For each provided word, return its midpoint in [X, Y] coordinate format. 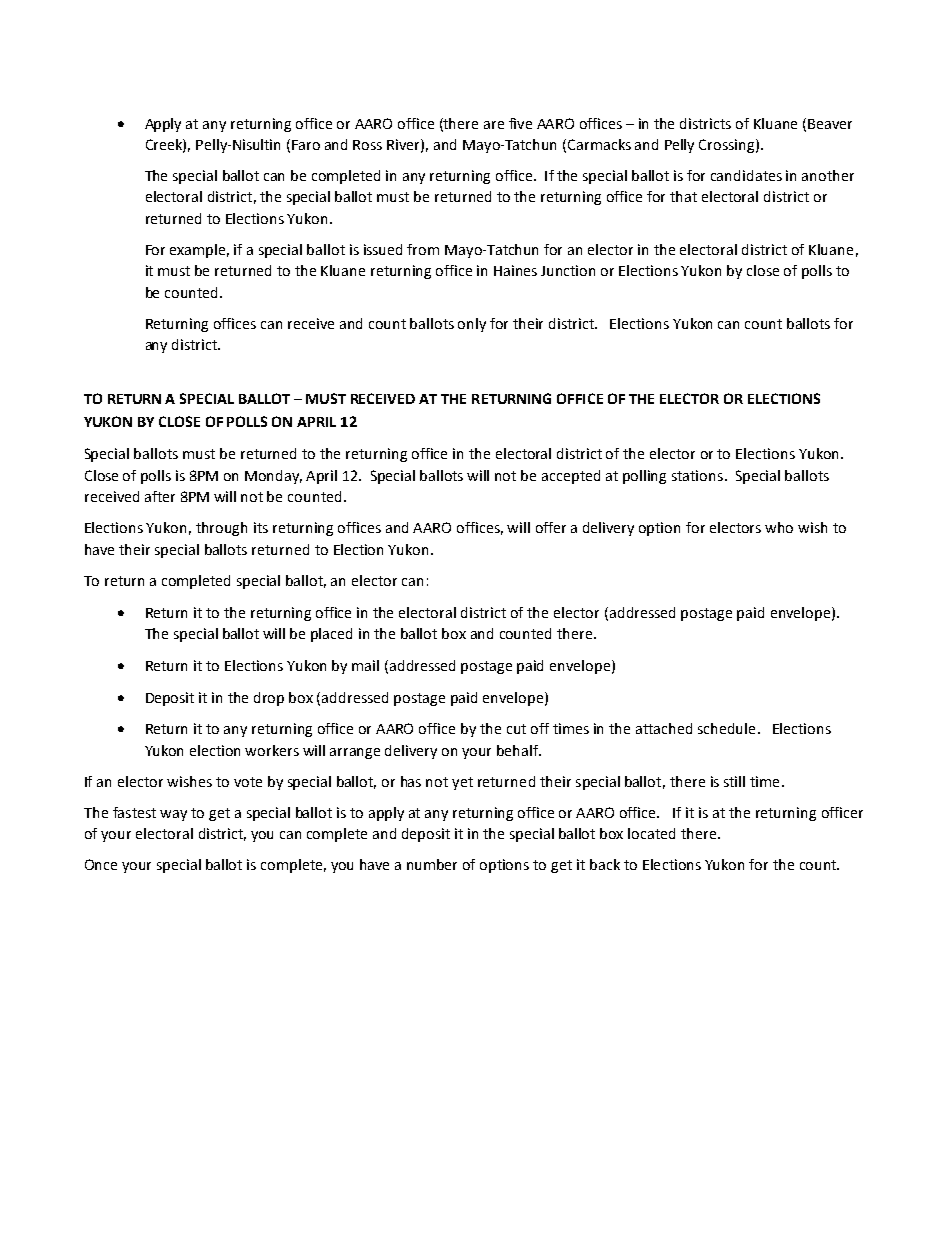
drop [269, 699]
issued [383, 249]
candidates [746, 175]
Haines [515, 270]
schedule [726, 728]
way [173, 815]
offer [551, 527]
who [779, 527]
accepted [571, 477]
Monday [273, 477]
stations [697, 475]
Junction [568, 270]
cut [516, 729]
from [423, 249]
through [221, 529]
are [494, 125]
